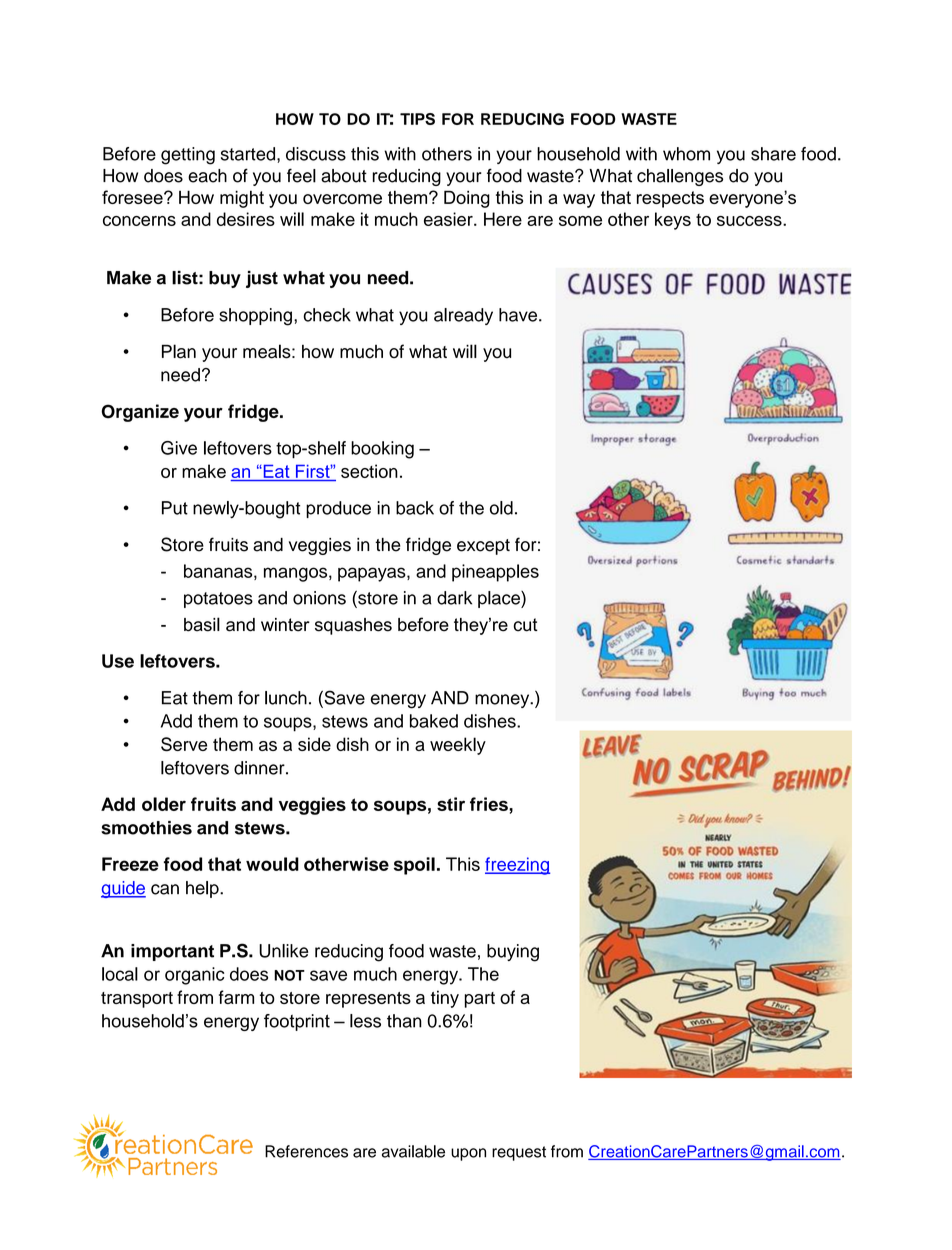 The image size is (952, 1250). What do you see at coordinates (483, 547) in the page?
I see `except` at bounding box center [483, 547].
